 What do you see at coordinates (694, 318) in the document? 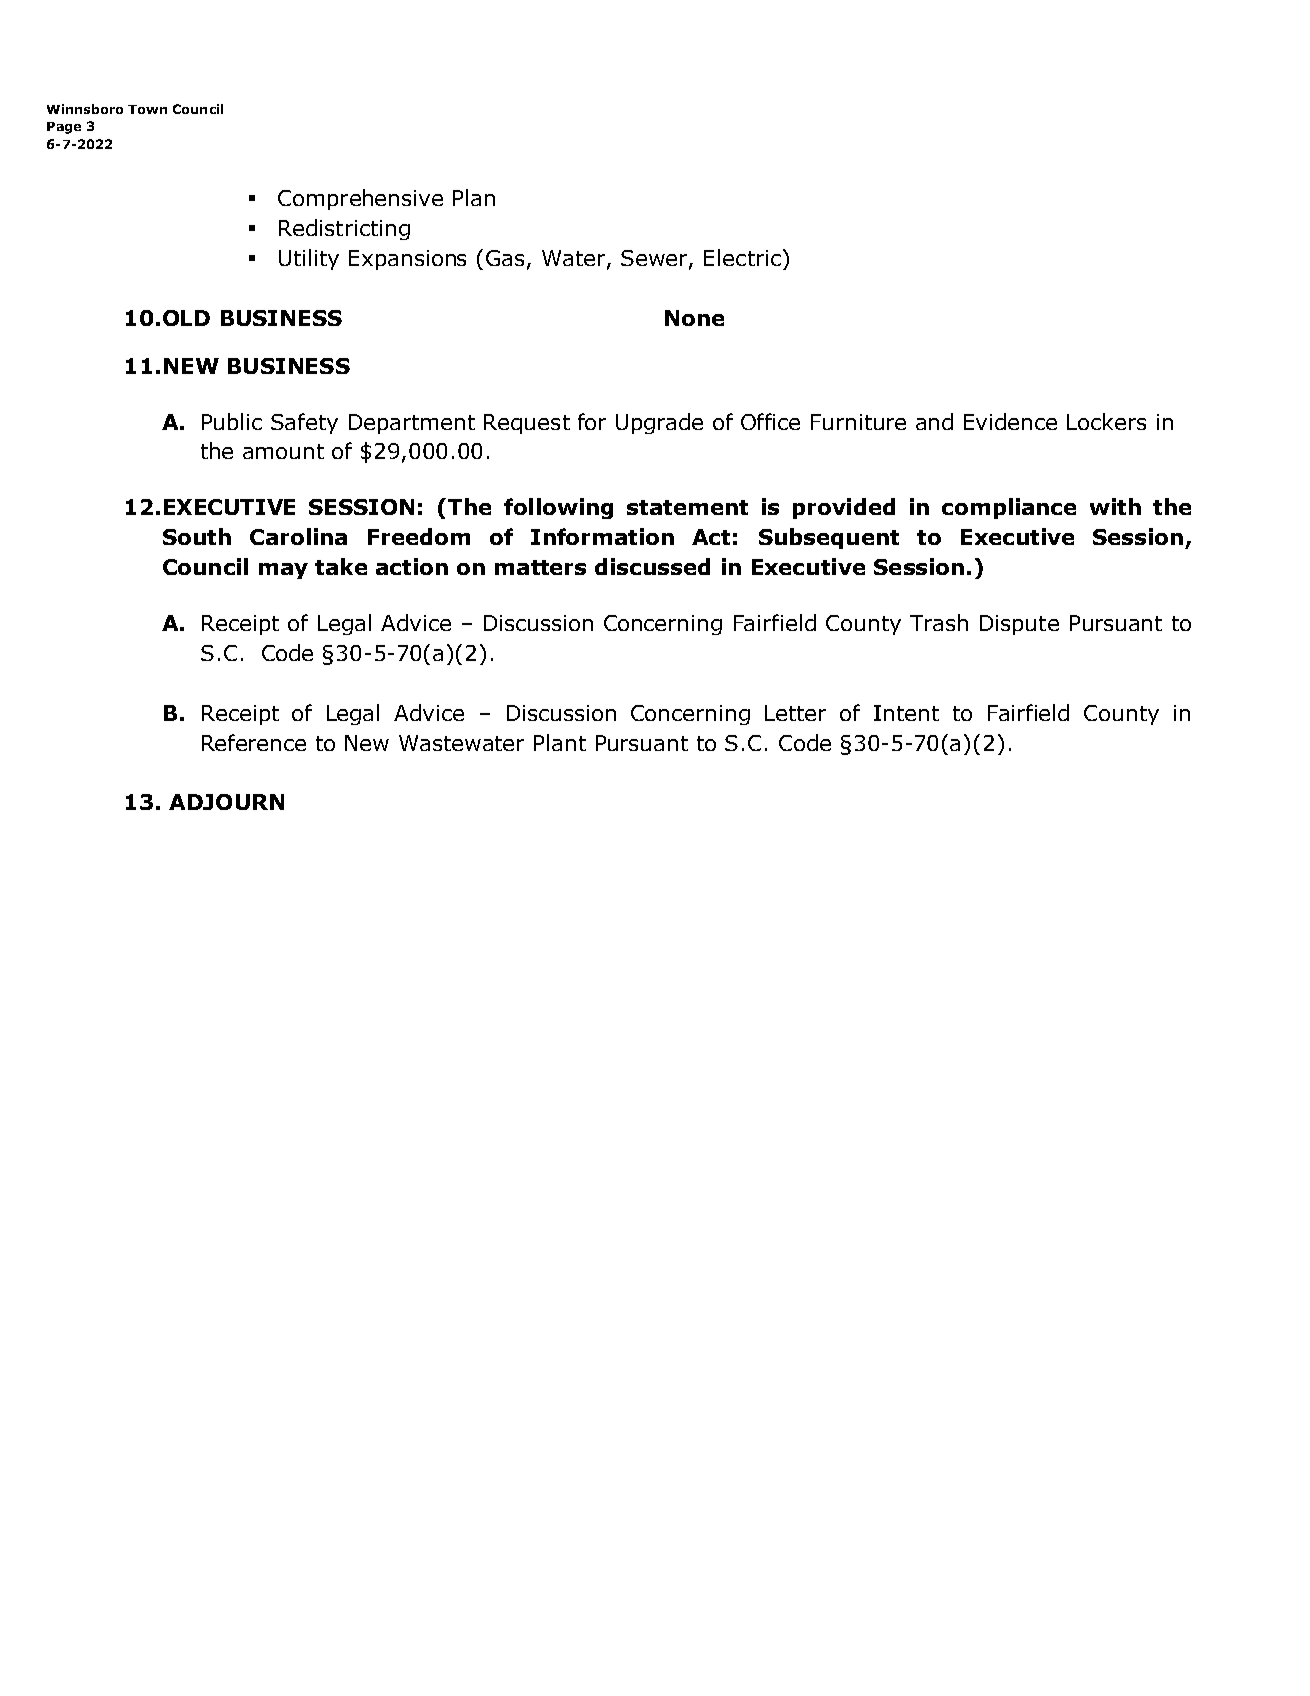
I see `None` at bounding box center [694, 318].
